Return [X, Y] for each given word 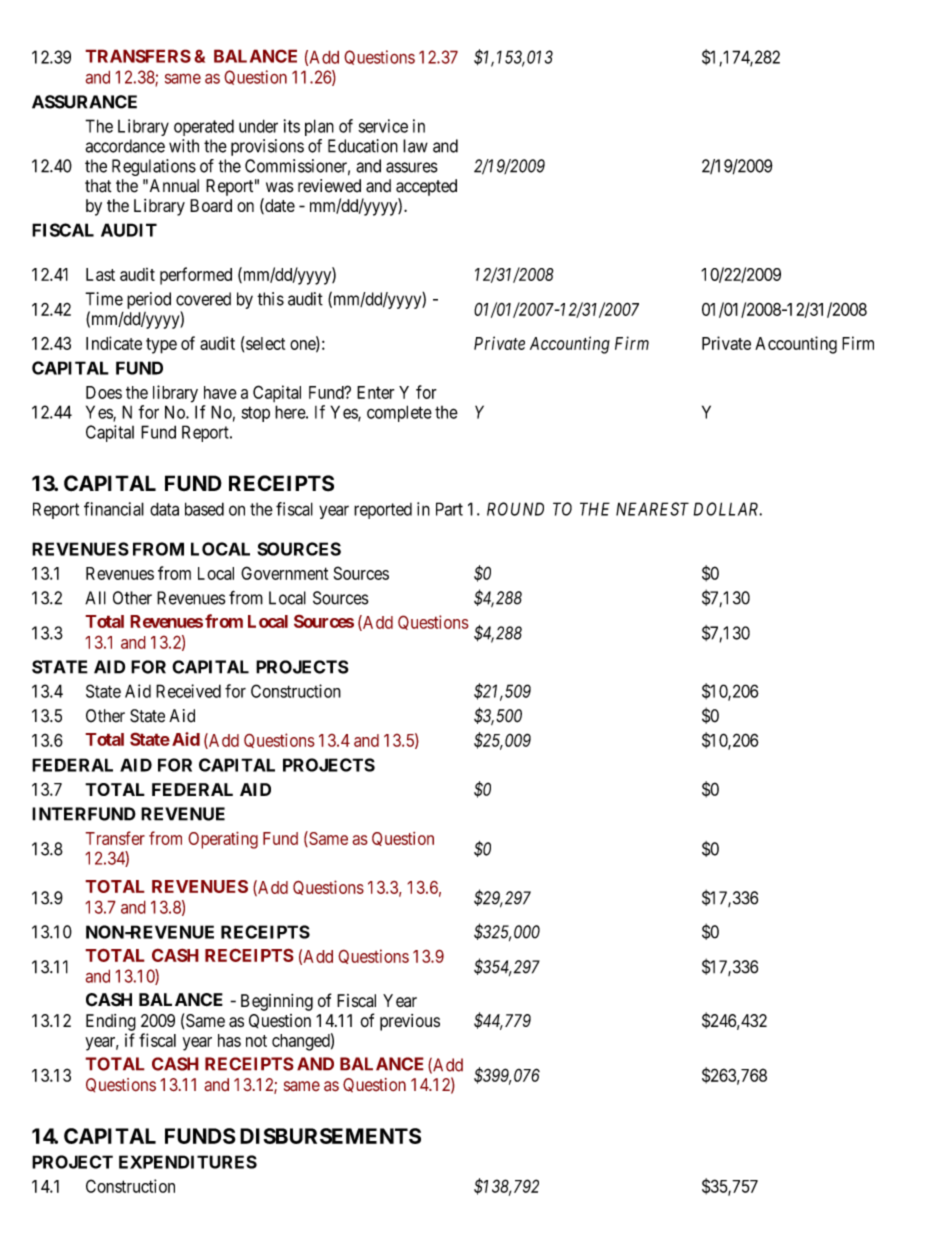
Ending [111, 1022]
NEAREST [652, 509]
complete [399, 413]
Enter [376, 392]
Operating [223, 840]
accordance [125, 146]
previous [410, 1022]
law [415, 146]
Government [284, 573]
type [161, 346]
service [383, 126]
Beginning [277, 1002]
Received [188, 691]
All [95, 598]
